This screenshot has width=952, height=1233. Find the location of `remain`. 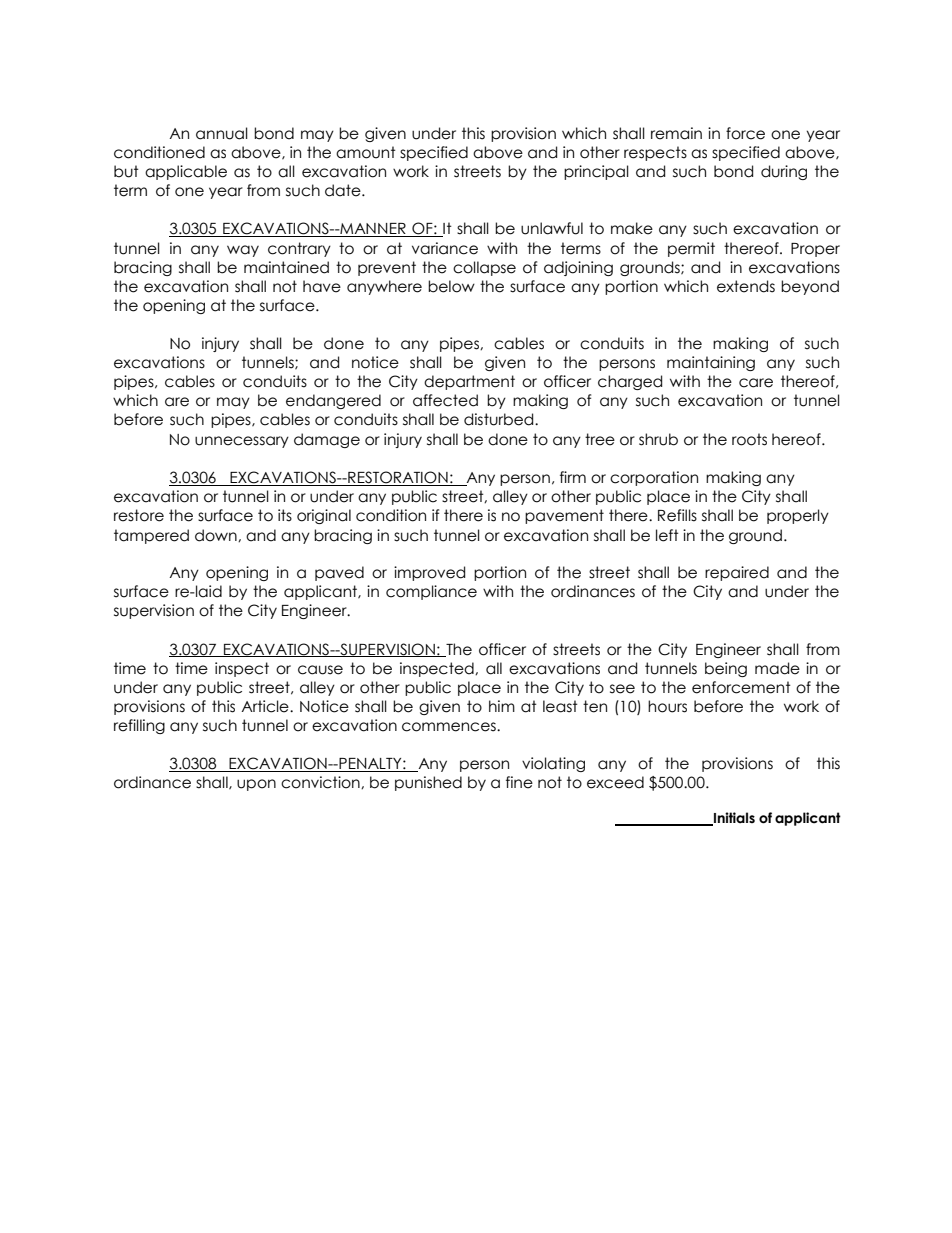

remain is located at coordinates (676, 133).
